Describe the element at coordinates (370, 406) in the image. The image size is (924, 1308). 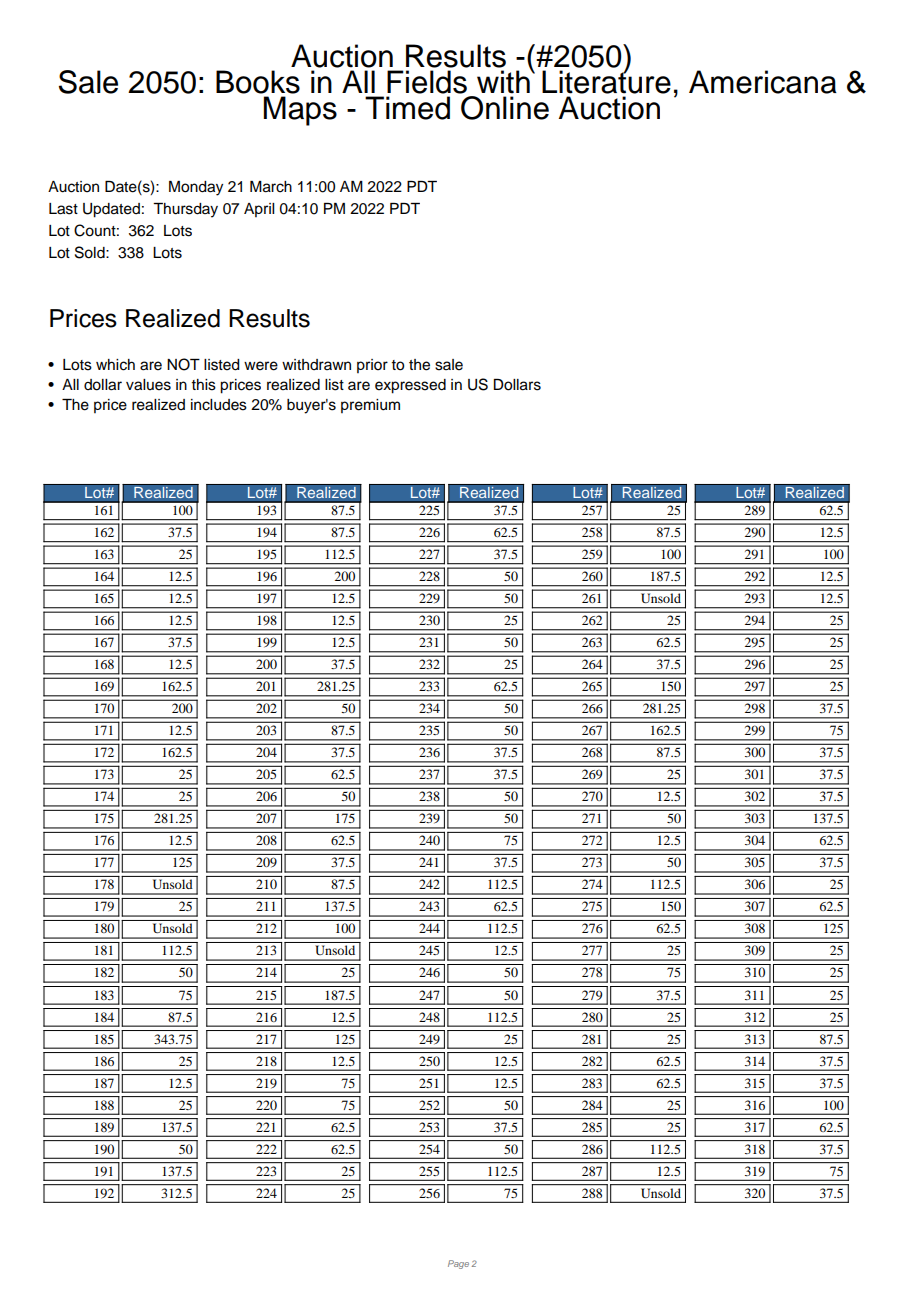
I see `premium` at that location.
